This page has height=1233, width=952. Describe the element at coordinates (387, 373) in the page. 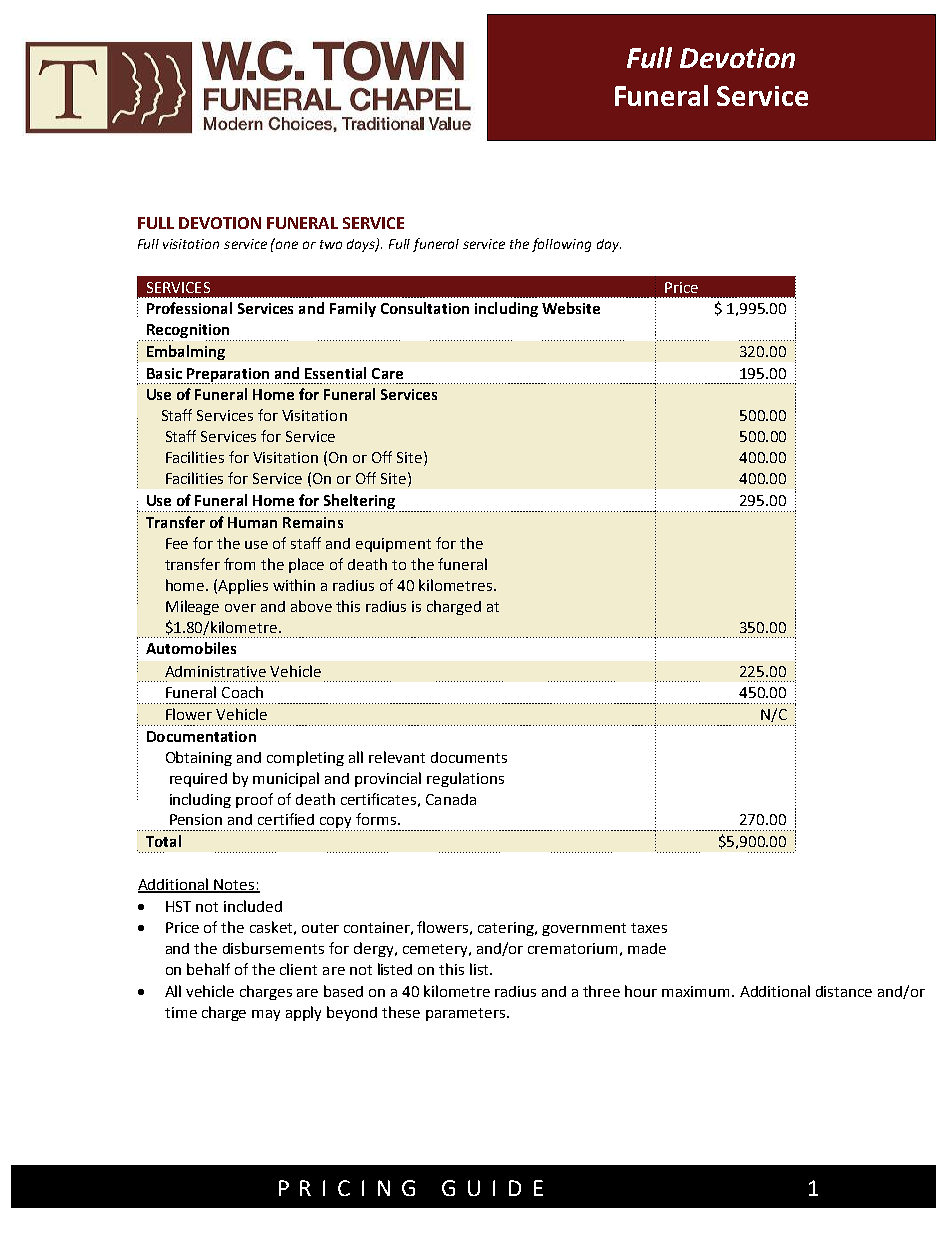

I see `Care` at that location.
